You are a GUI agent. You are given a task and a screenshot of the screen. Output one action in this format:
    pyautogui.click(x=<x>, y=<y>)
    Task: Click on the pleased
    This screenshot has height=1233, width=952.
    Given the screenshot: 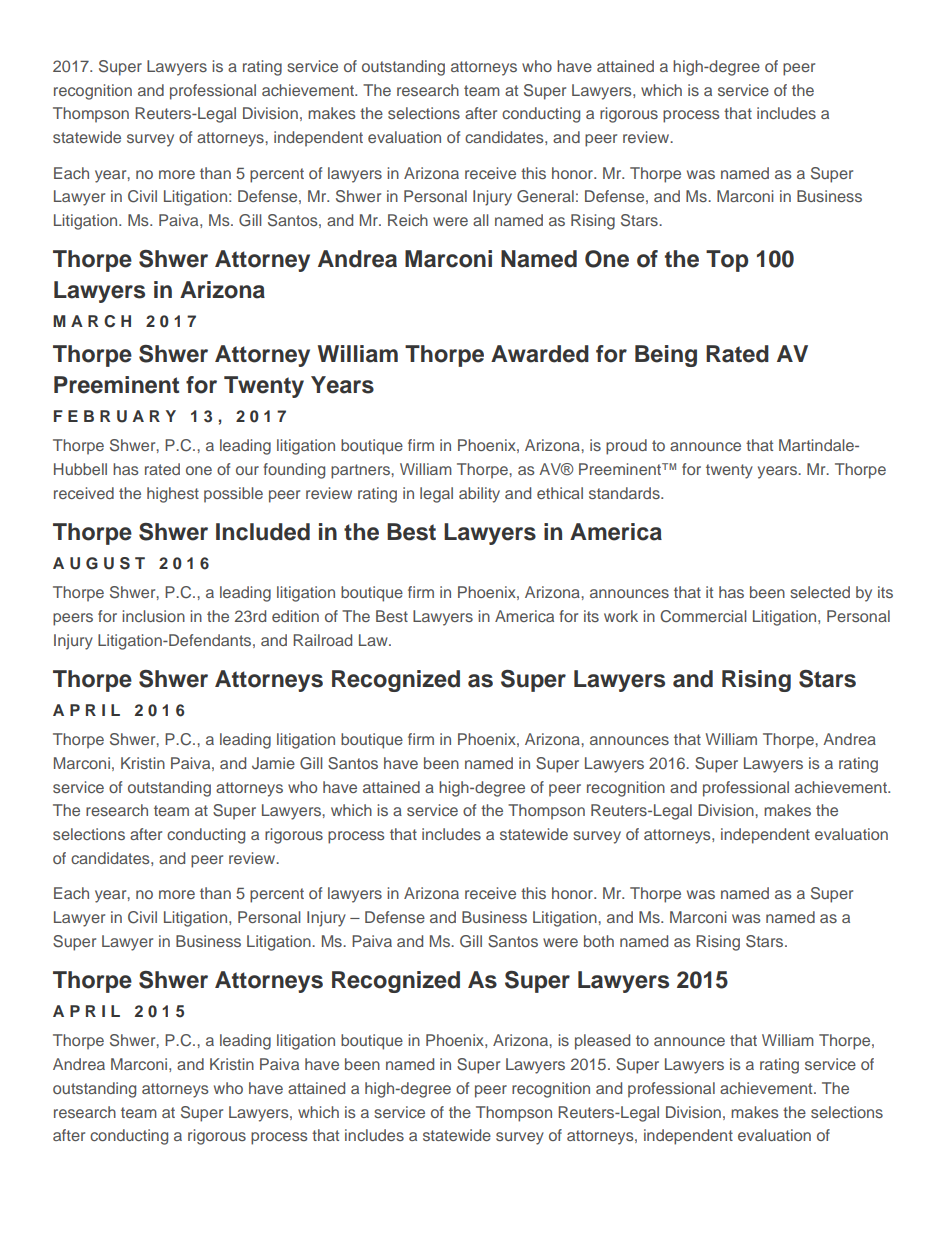 What is the action you would take?
    pyautogui.click(x=602, y=1042)
